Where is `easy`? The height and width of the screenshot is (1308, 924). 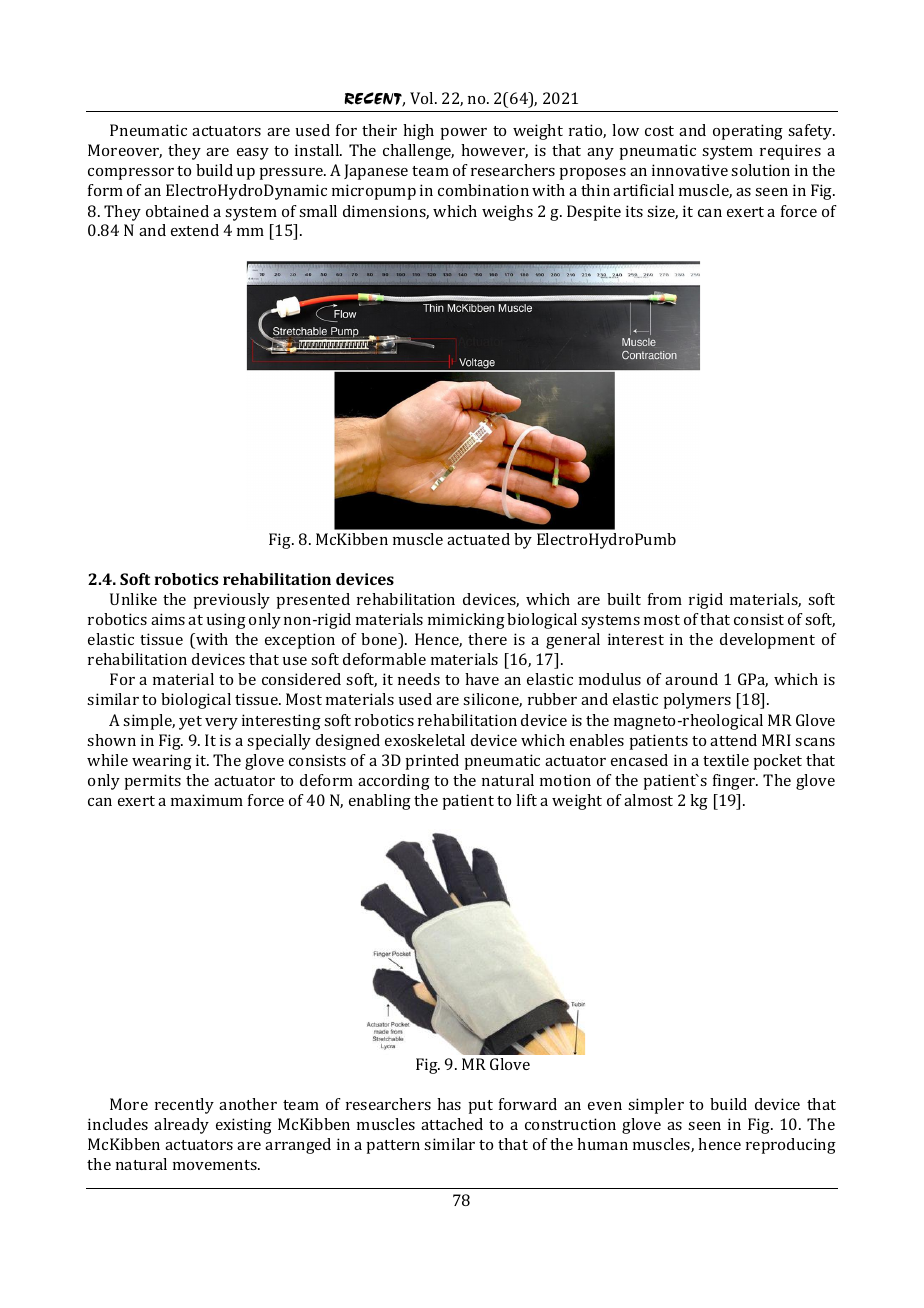 easy is located at coordinates (253, 154).
